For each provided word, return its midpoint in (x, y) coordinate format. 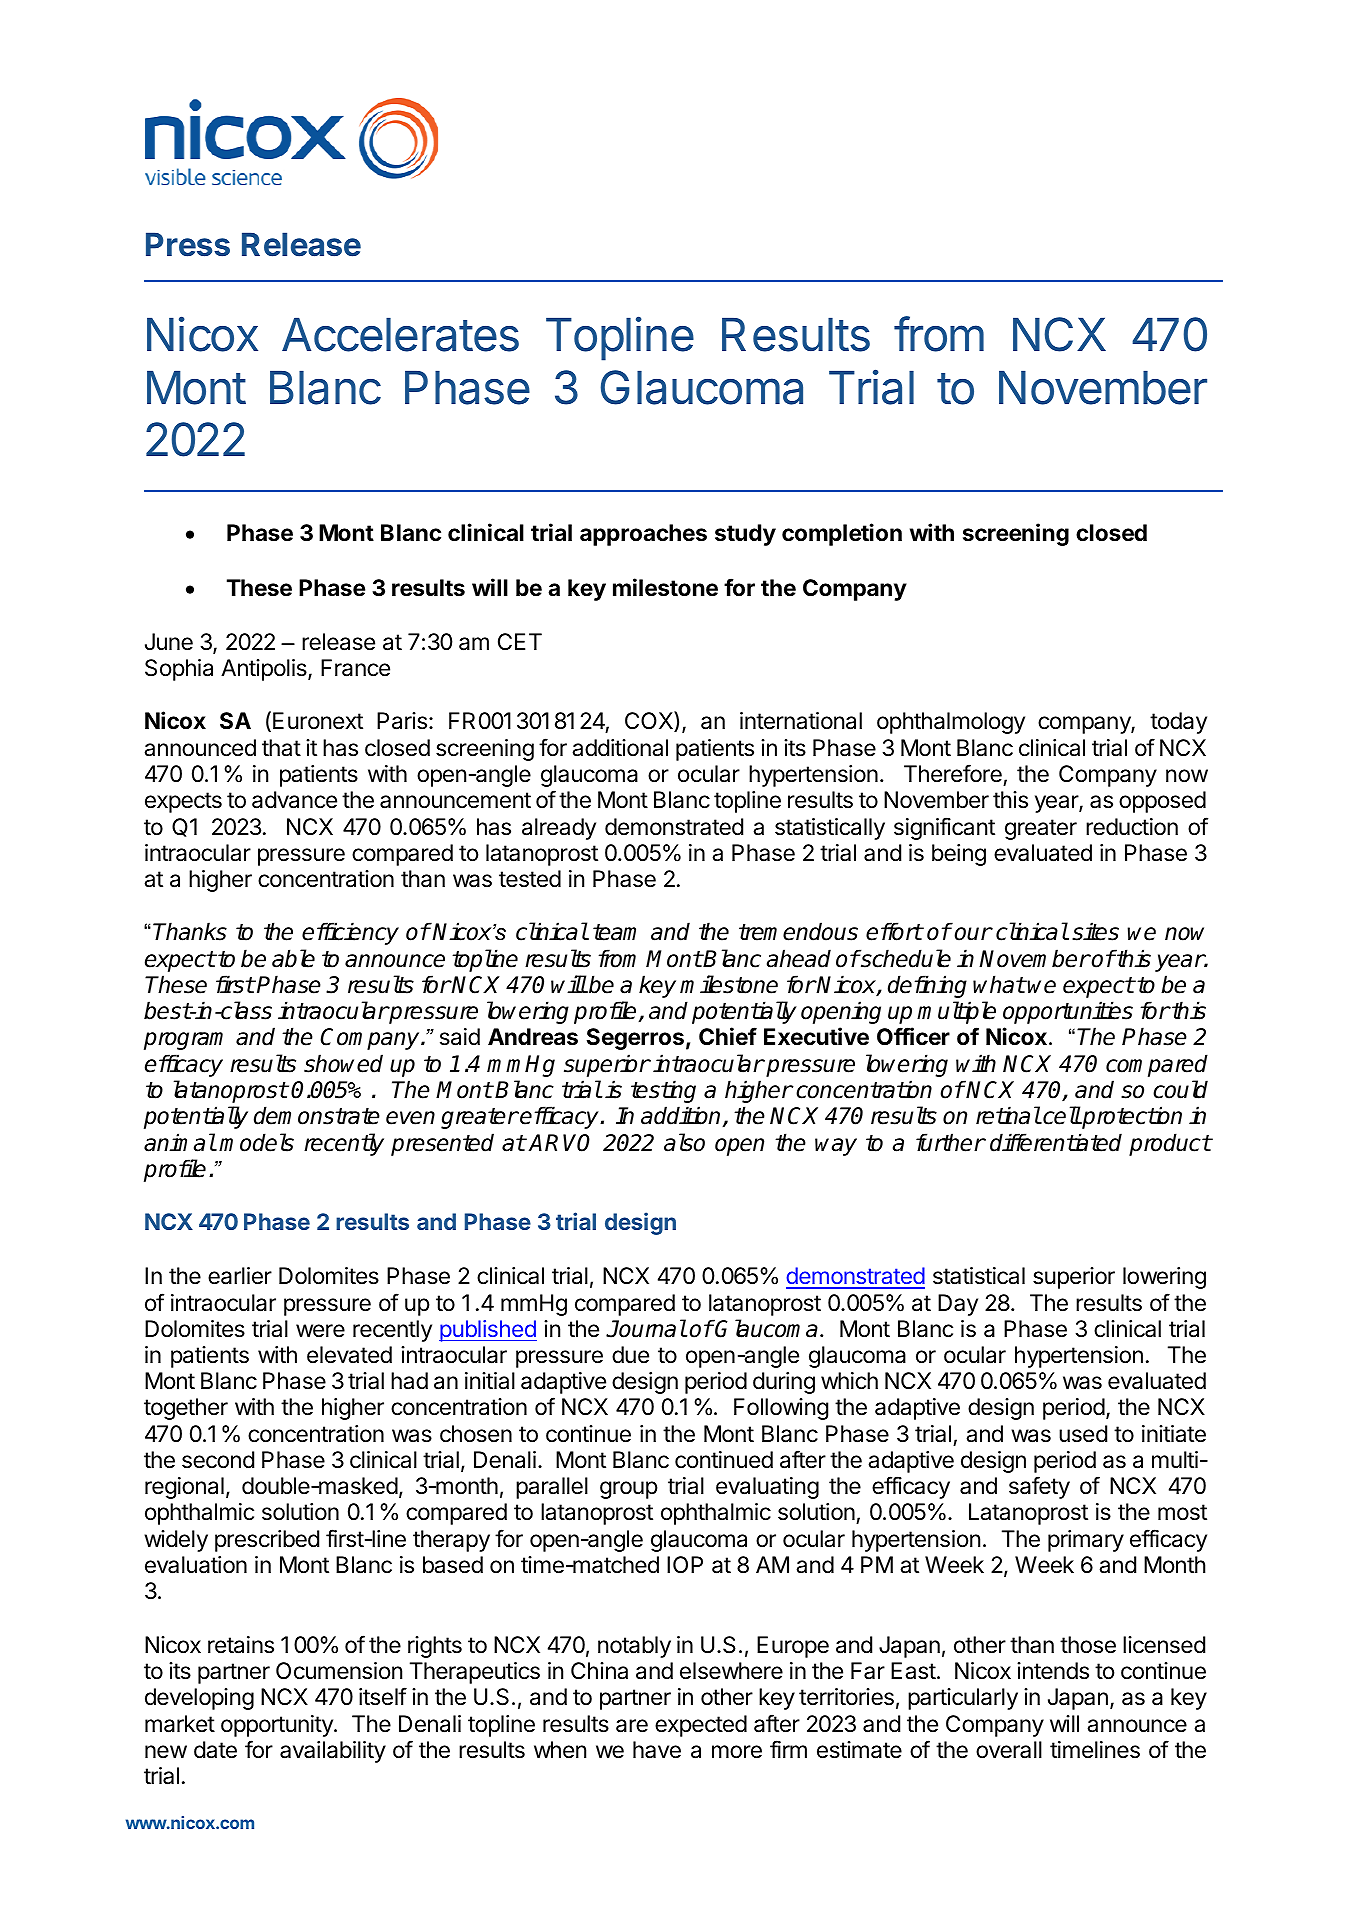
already (559, 829)
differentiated (1056, 1142)
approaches (643, 535)
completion (842, 534)
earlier (240, 1276)
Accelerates (400, 334)
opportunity (278, 1726)
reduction (1132, 827)
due (630, 1355)
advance (294, 800)
